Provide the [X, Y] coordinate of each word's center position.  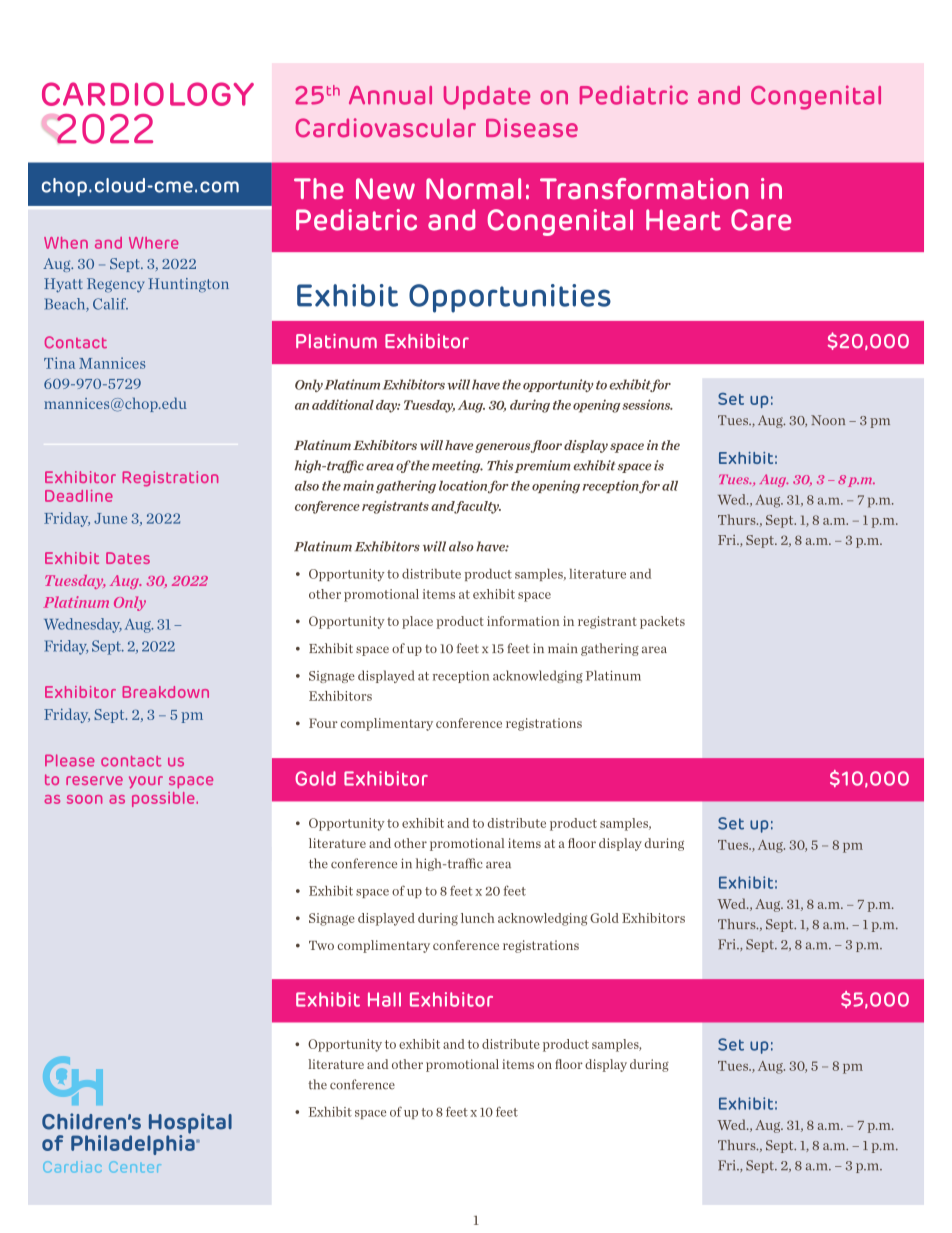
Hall [384, 999]
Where [154, 243]
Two [321, 945]
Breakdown [166, 692]
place [417, 622]
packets [662, 622]
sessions [647, 404]
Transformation [644, 189]
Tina [59, 363]
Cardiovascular [386, 128]
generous [502, 448]
